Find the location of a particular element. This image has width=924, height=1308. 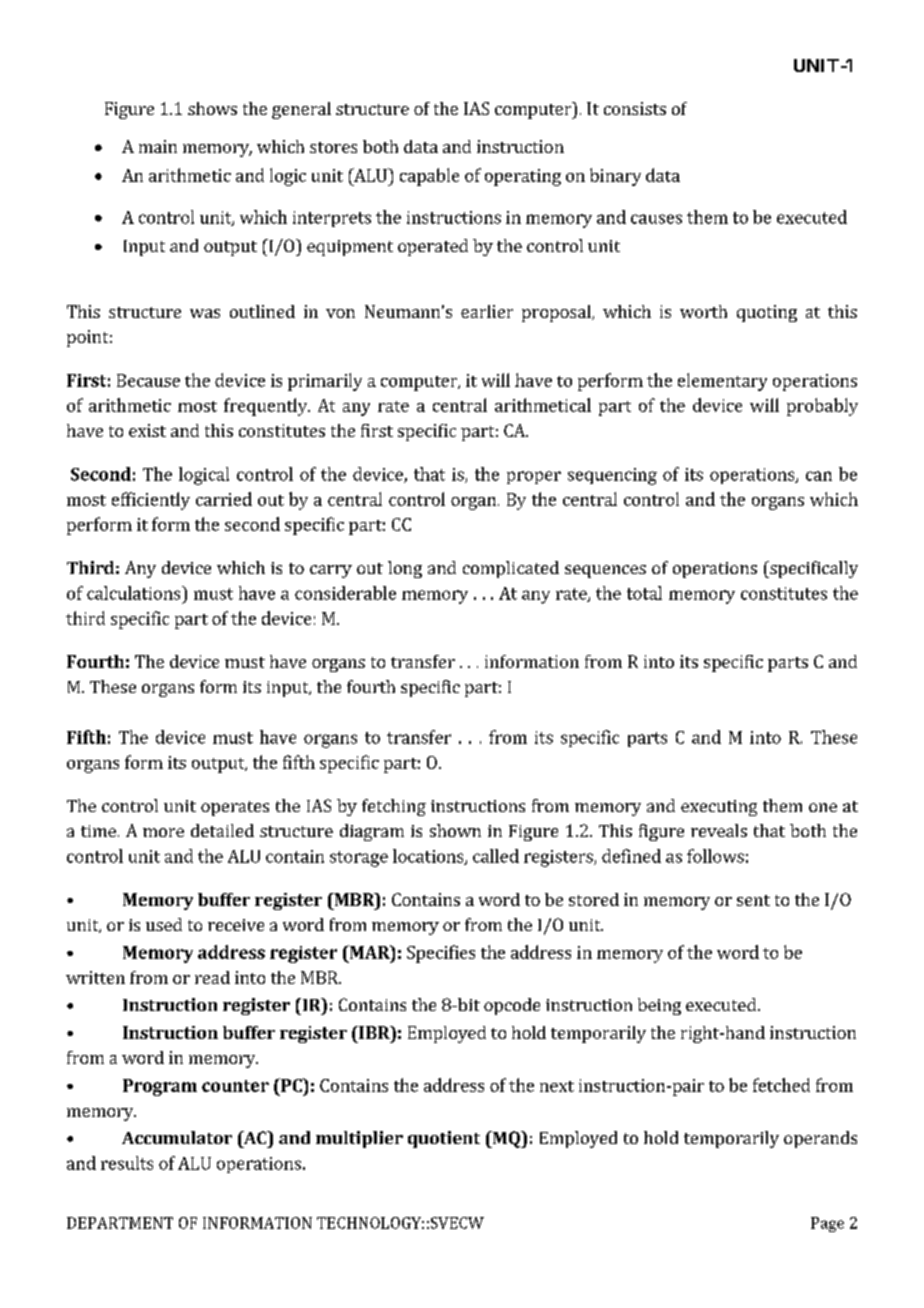

proper is located at coordinates (534, 477).
